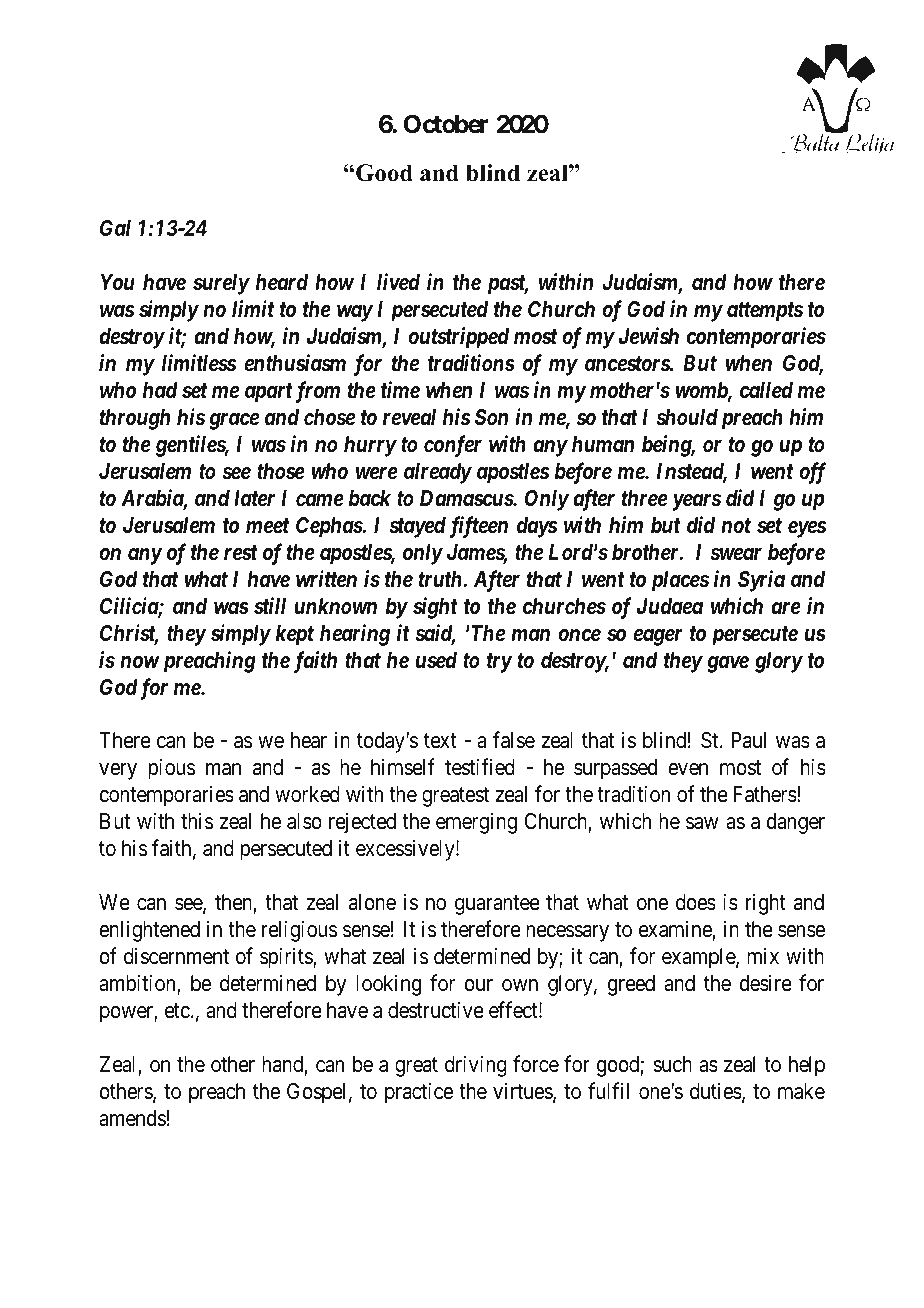 The height and width of the image is (1308, 924). I want to click on still, so click(270, 606).
